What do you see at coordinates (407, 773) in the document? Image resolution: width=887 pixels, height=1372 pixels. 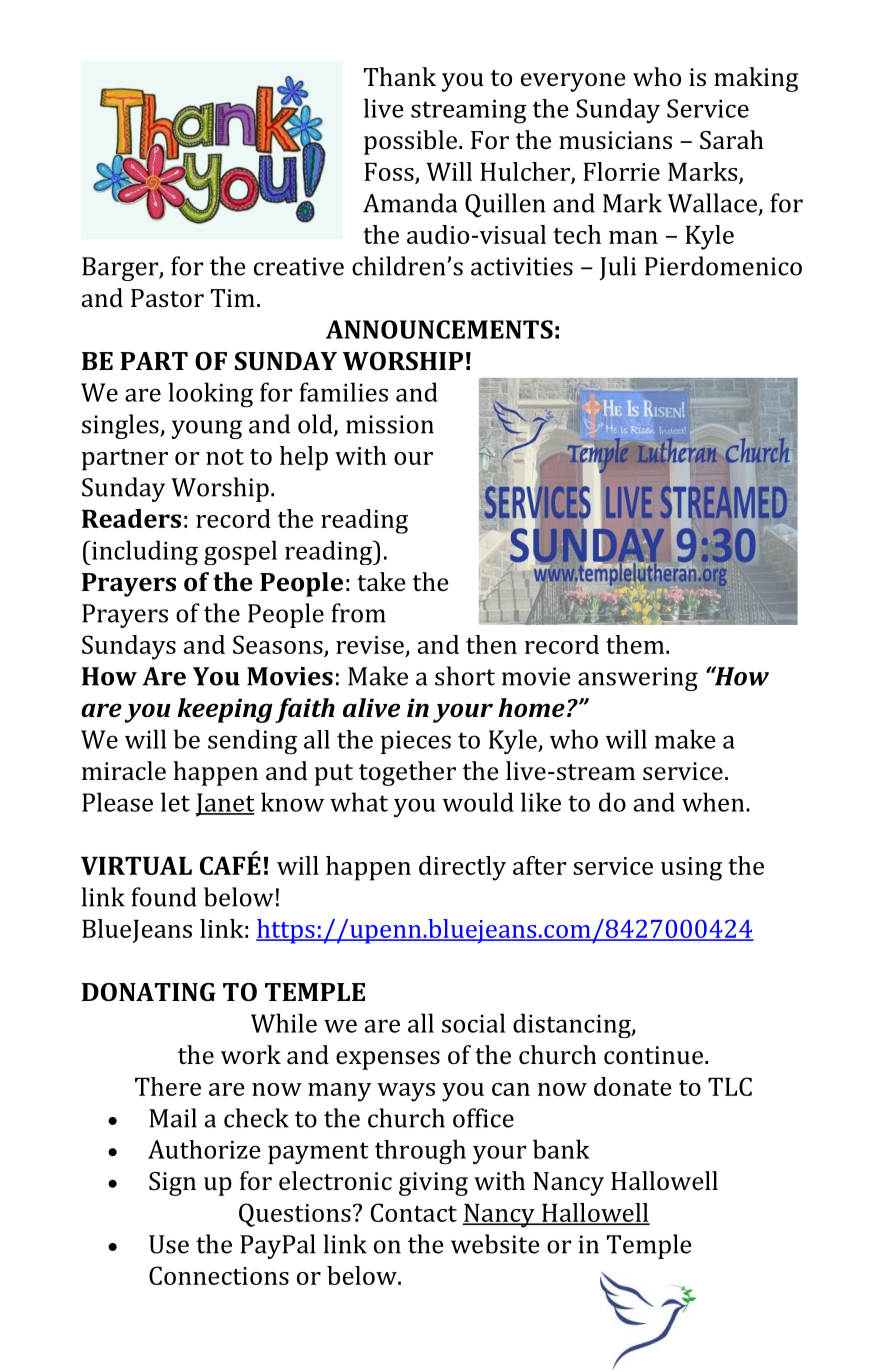 I see `together` at bounding box center [407, 773].
